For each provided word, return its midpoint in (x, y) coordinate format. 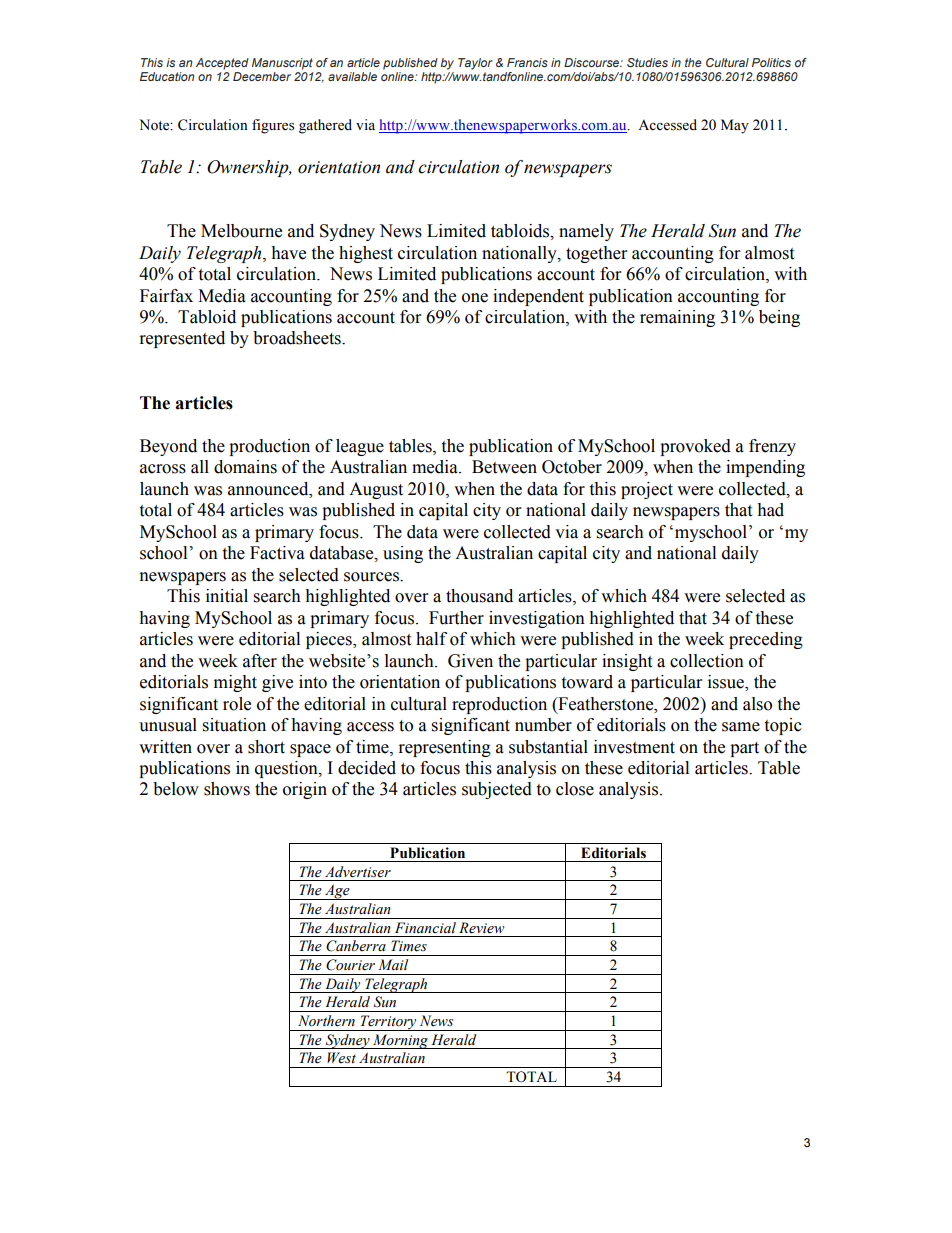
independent (538, 297)
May (735, 126)
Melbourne (241, 231)
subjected (497, 790)
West (341, 1058)
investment (634, 747)
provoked (695, 447)
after (260, 661)
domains (245, 467)
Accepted (222, 64)
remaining (677, 318)
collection (707, 661)
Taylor (475, 64)
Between (504, 467)
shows (227, 789)
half (431, 639)
